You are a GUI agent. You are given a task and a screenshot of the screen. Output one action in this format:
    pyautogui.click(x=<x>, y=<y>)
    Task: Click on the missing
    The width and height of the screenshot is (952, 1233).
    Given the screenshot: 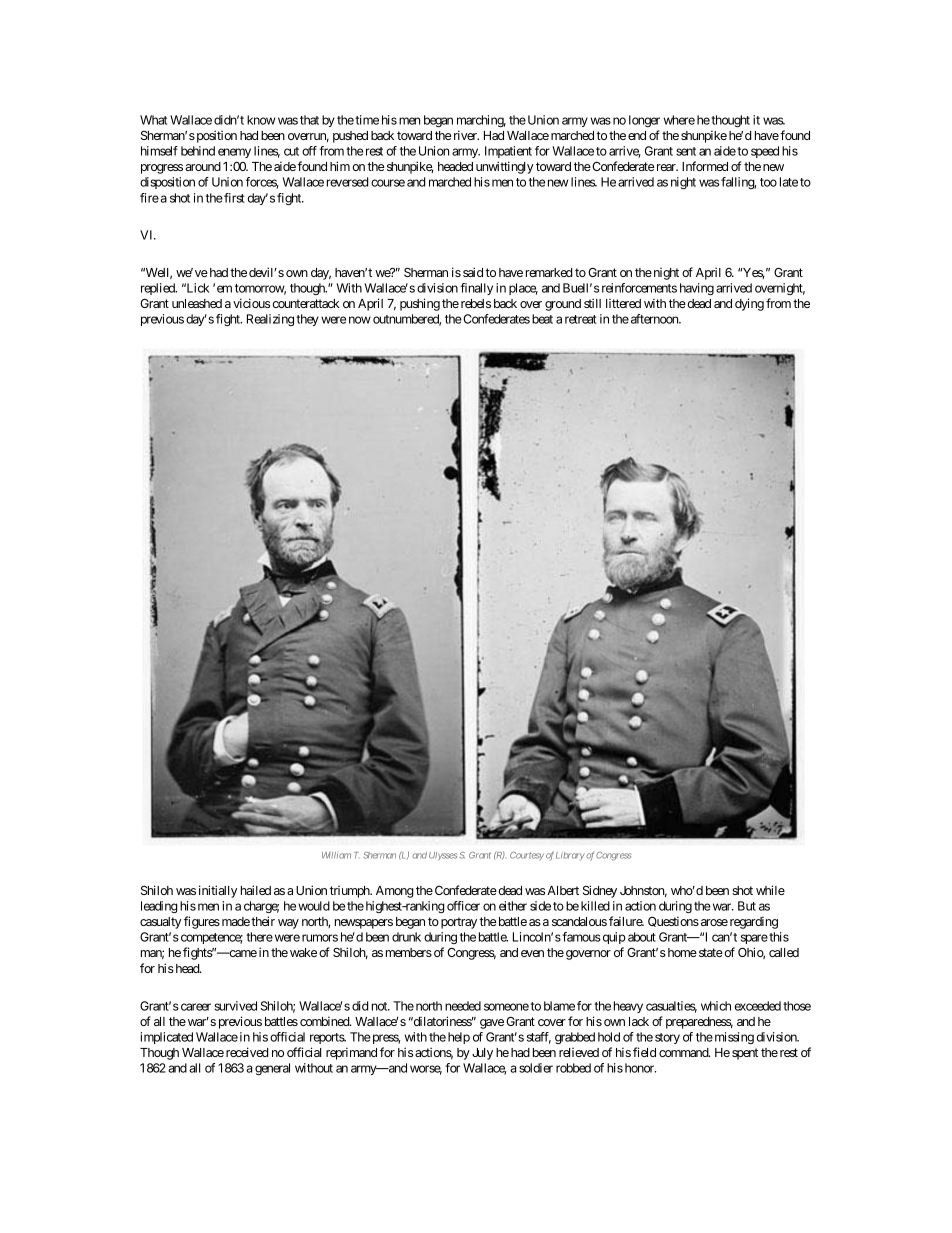 What is the action you would take?
    pyautogui.click(x=733, y=1038)
